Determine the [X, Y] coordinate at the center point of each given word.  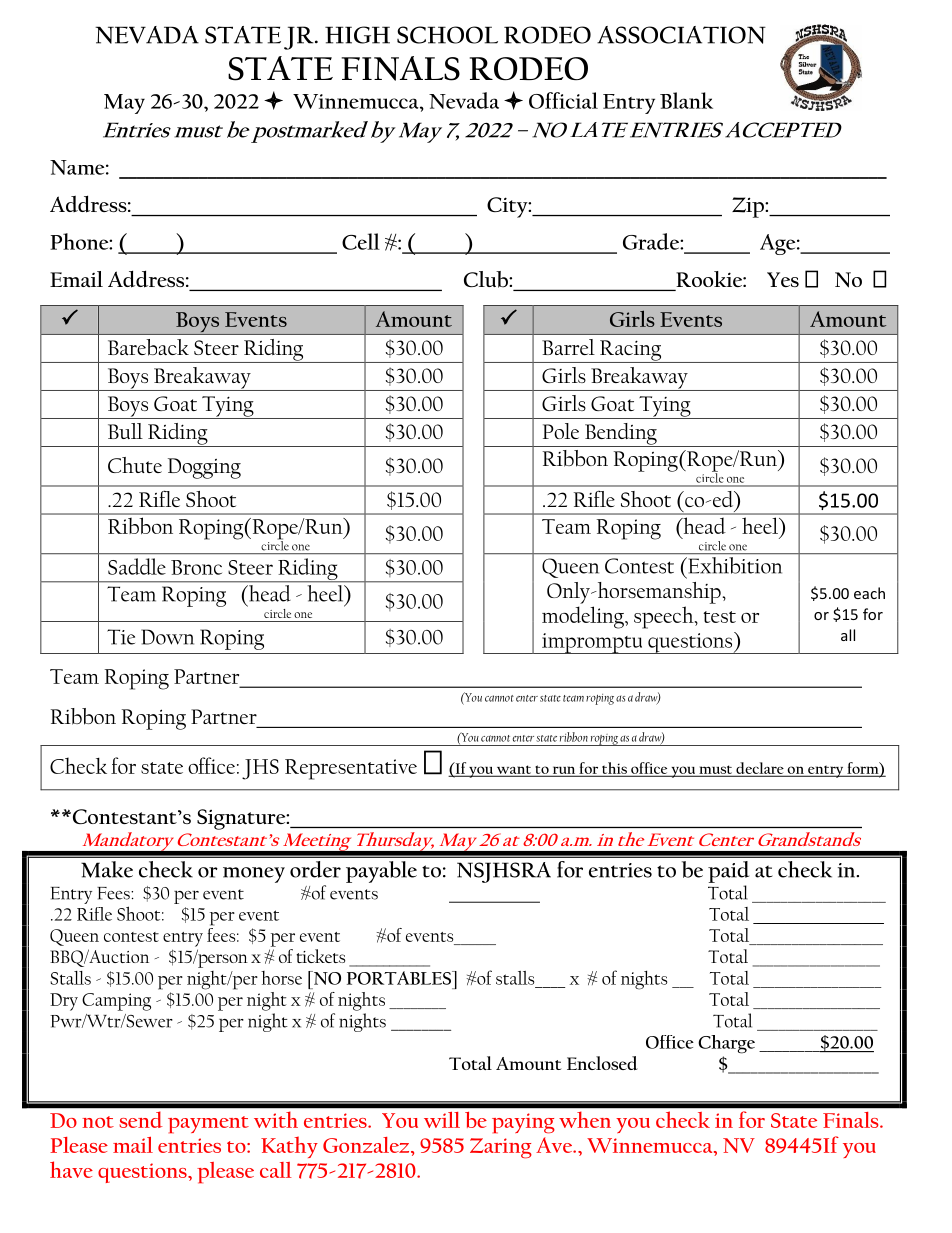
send [141, 1120]
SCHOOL [447, 35]
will [442, 1120]
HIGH [357, 35]
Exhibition [733, 565]
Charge [726, 1044]
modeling [584, 617]
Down [167, 637]
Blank [686, 100]
